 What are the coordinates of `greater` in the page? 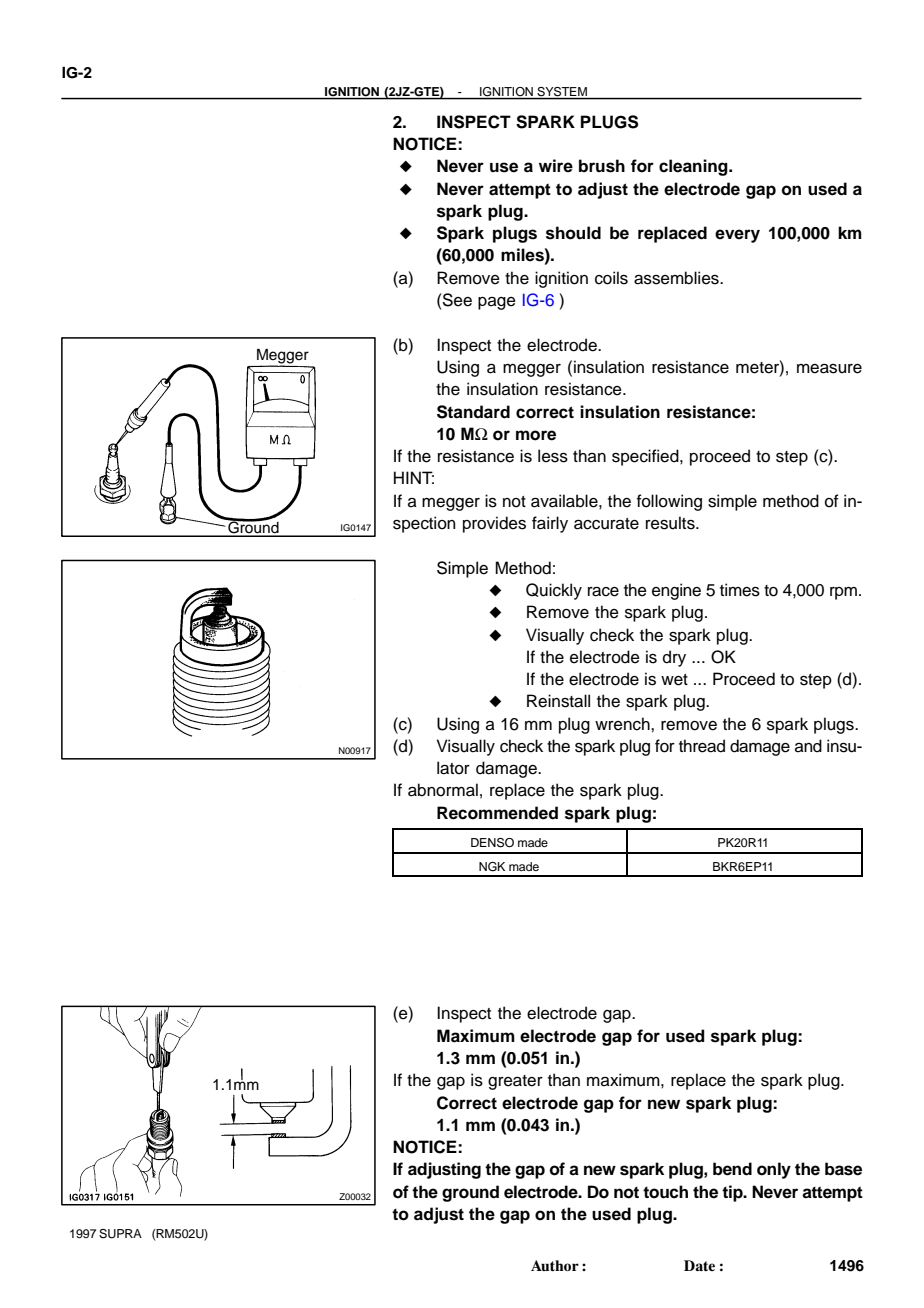 It's located at (515, 1082).
